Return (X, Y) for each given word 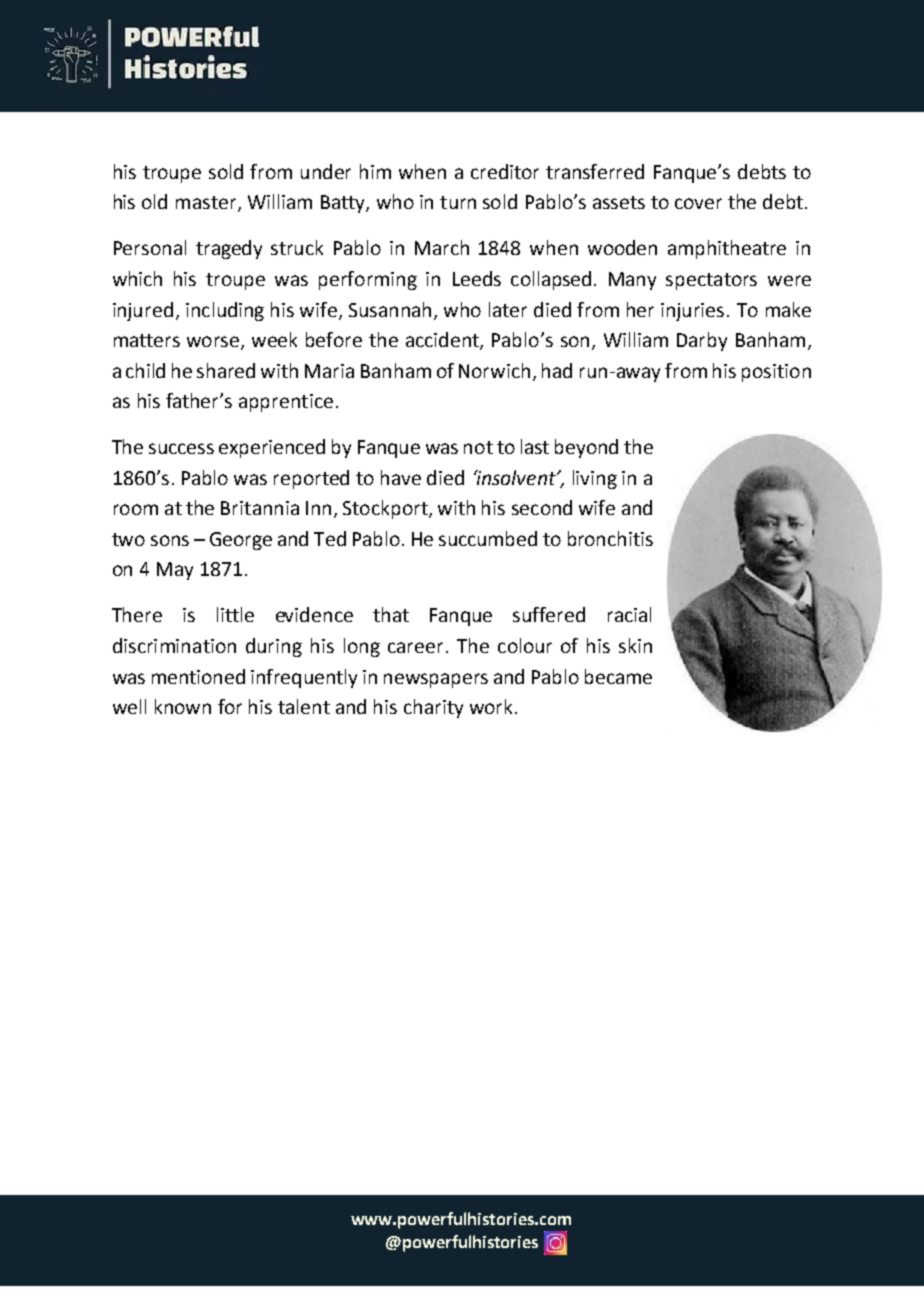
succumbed (488, 538)
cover (698, 203)
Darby (702, 341)
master (207, 204)
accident (443, 341)
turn (458, 202)
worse (214, 343)
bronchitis (610, 538)
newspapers (436, 680)
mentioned (198, 676)
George (241, 541)
